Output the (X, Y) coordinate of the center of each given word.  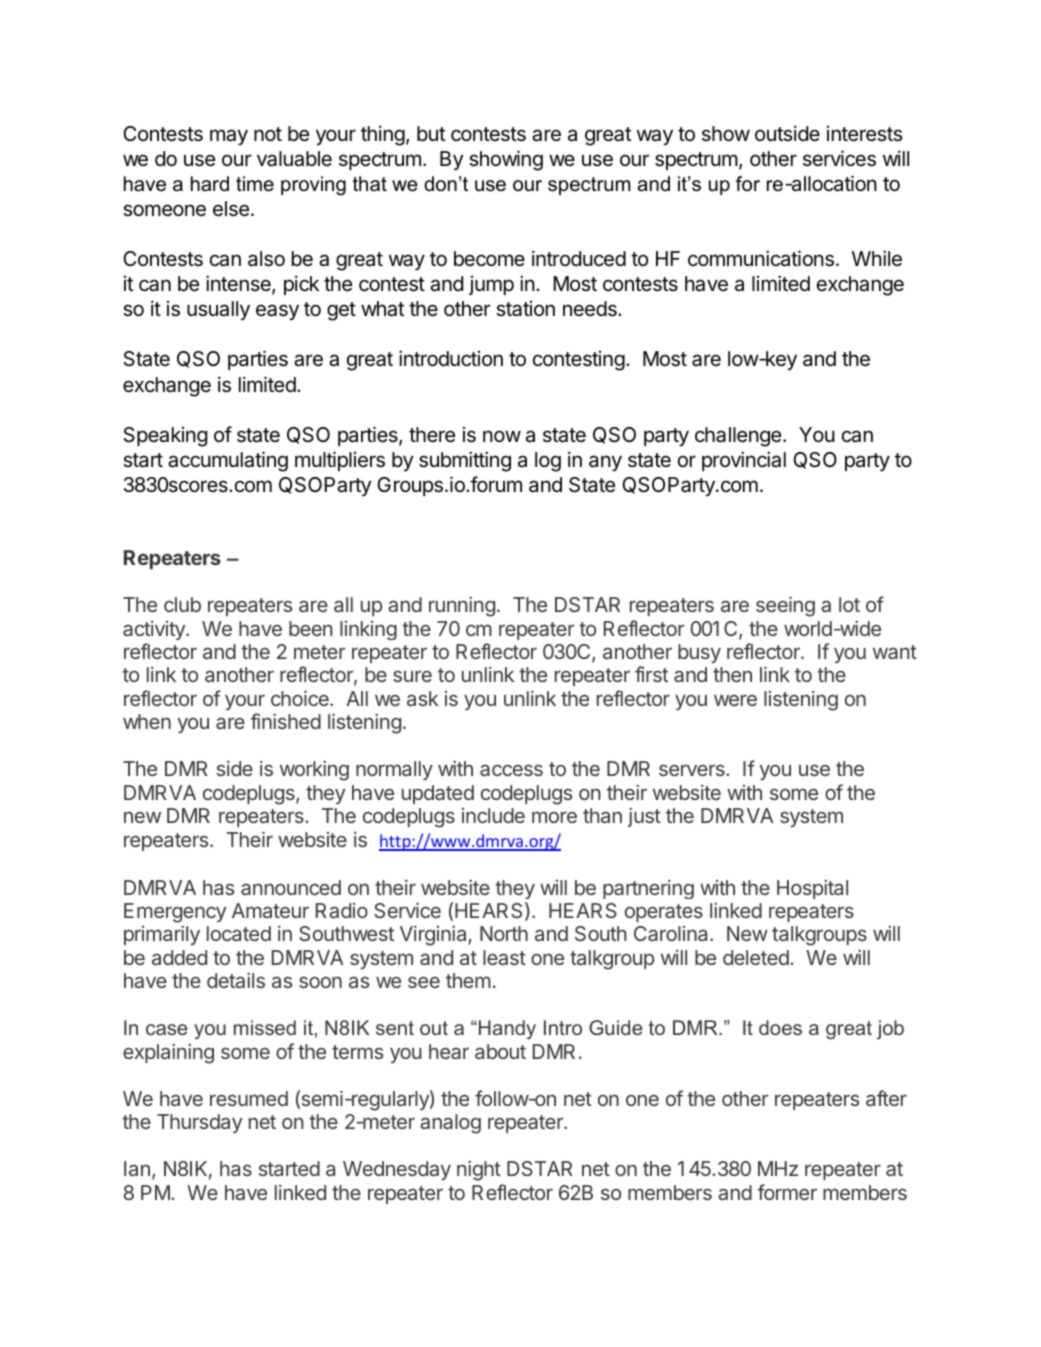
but (431, 133)
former (787, 1192)
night (479, 1171)
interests (865, 134)
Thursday (199, 1123)
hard (210, 184)
